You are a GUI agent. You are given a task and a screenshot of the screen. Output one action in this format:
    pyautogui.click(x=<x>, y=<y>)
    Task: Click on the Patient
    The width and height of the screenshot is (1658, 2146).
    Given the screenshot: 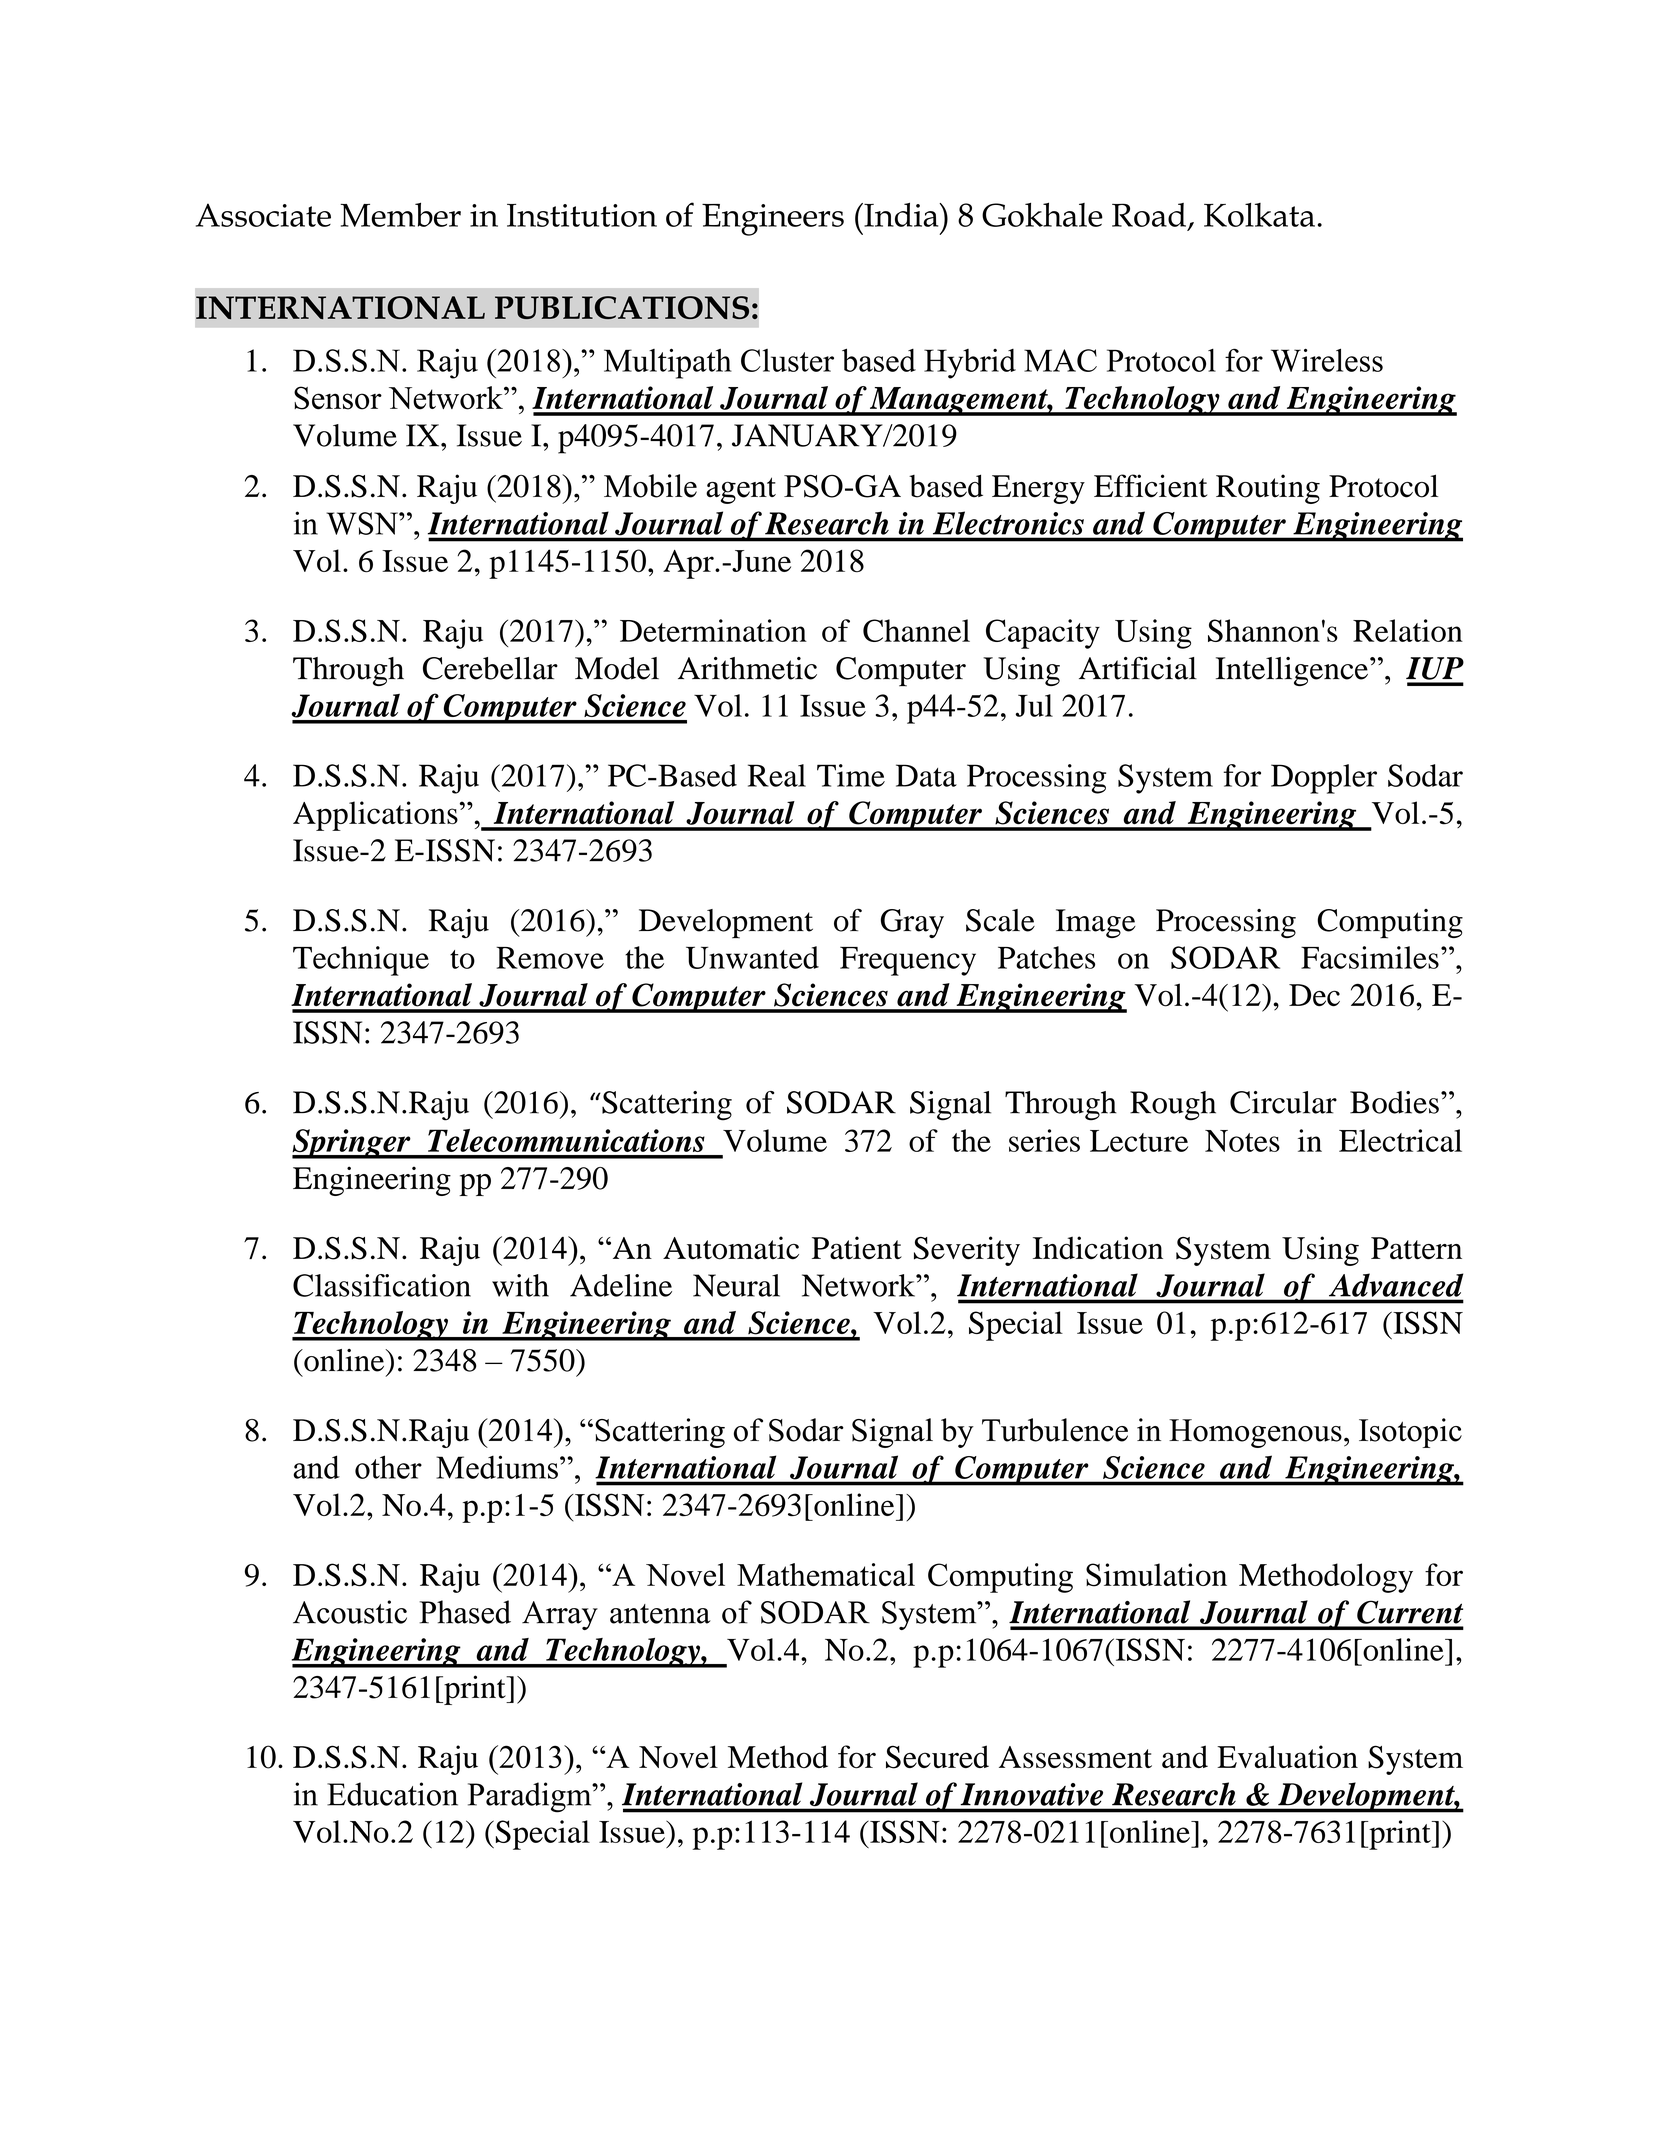 What is the action you would take?
    pyautogui.click(x=857, y=1248)
